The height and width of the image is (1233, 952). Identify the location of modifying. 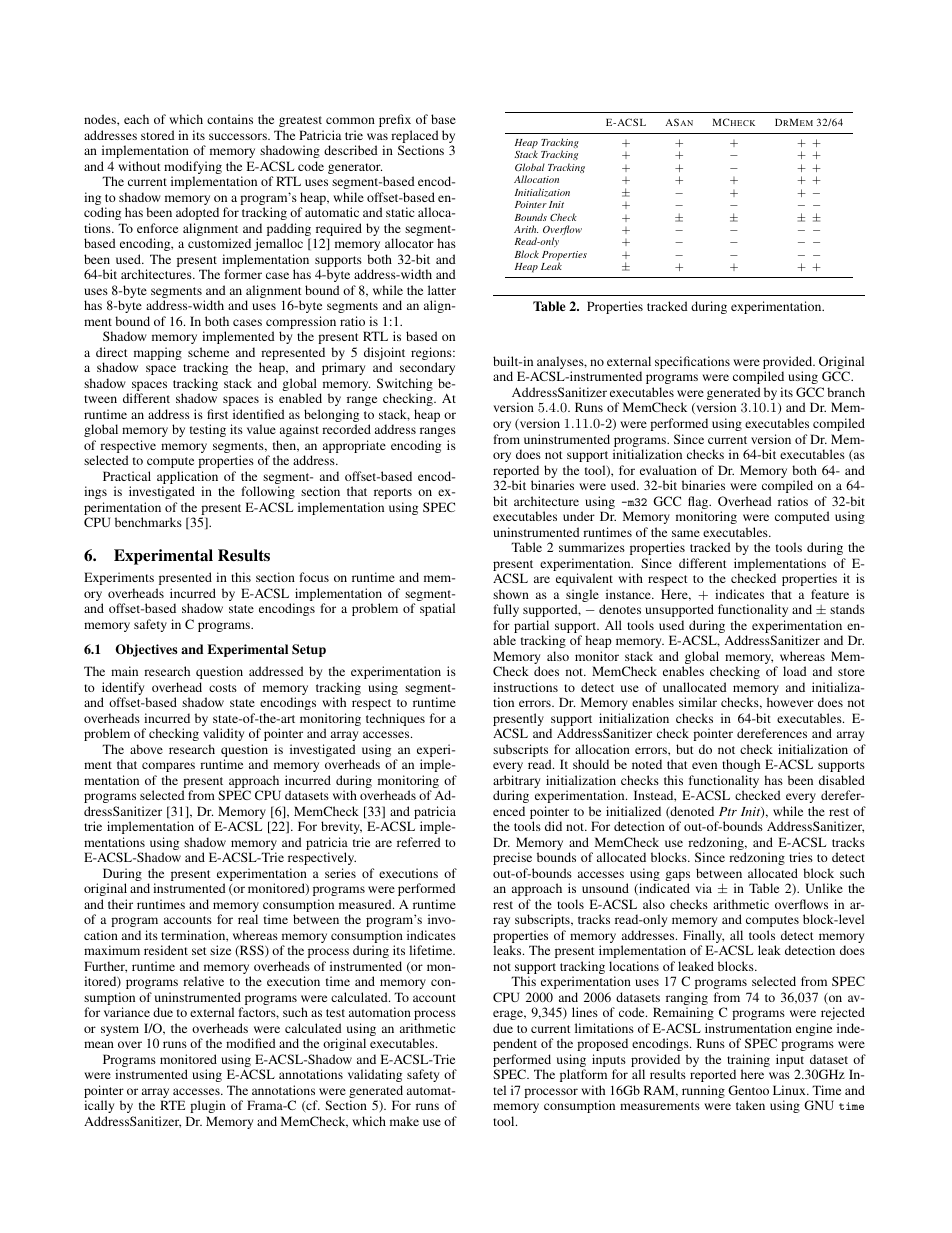
(193, 169).
